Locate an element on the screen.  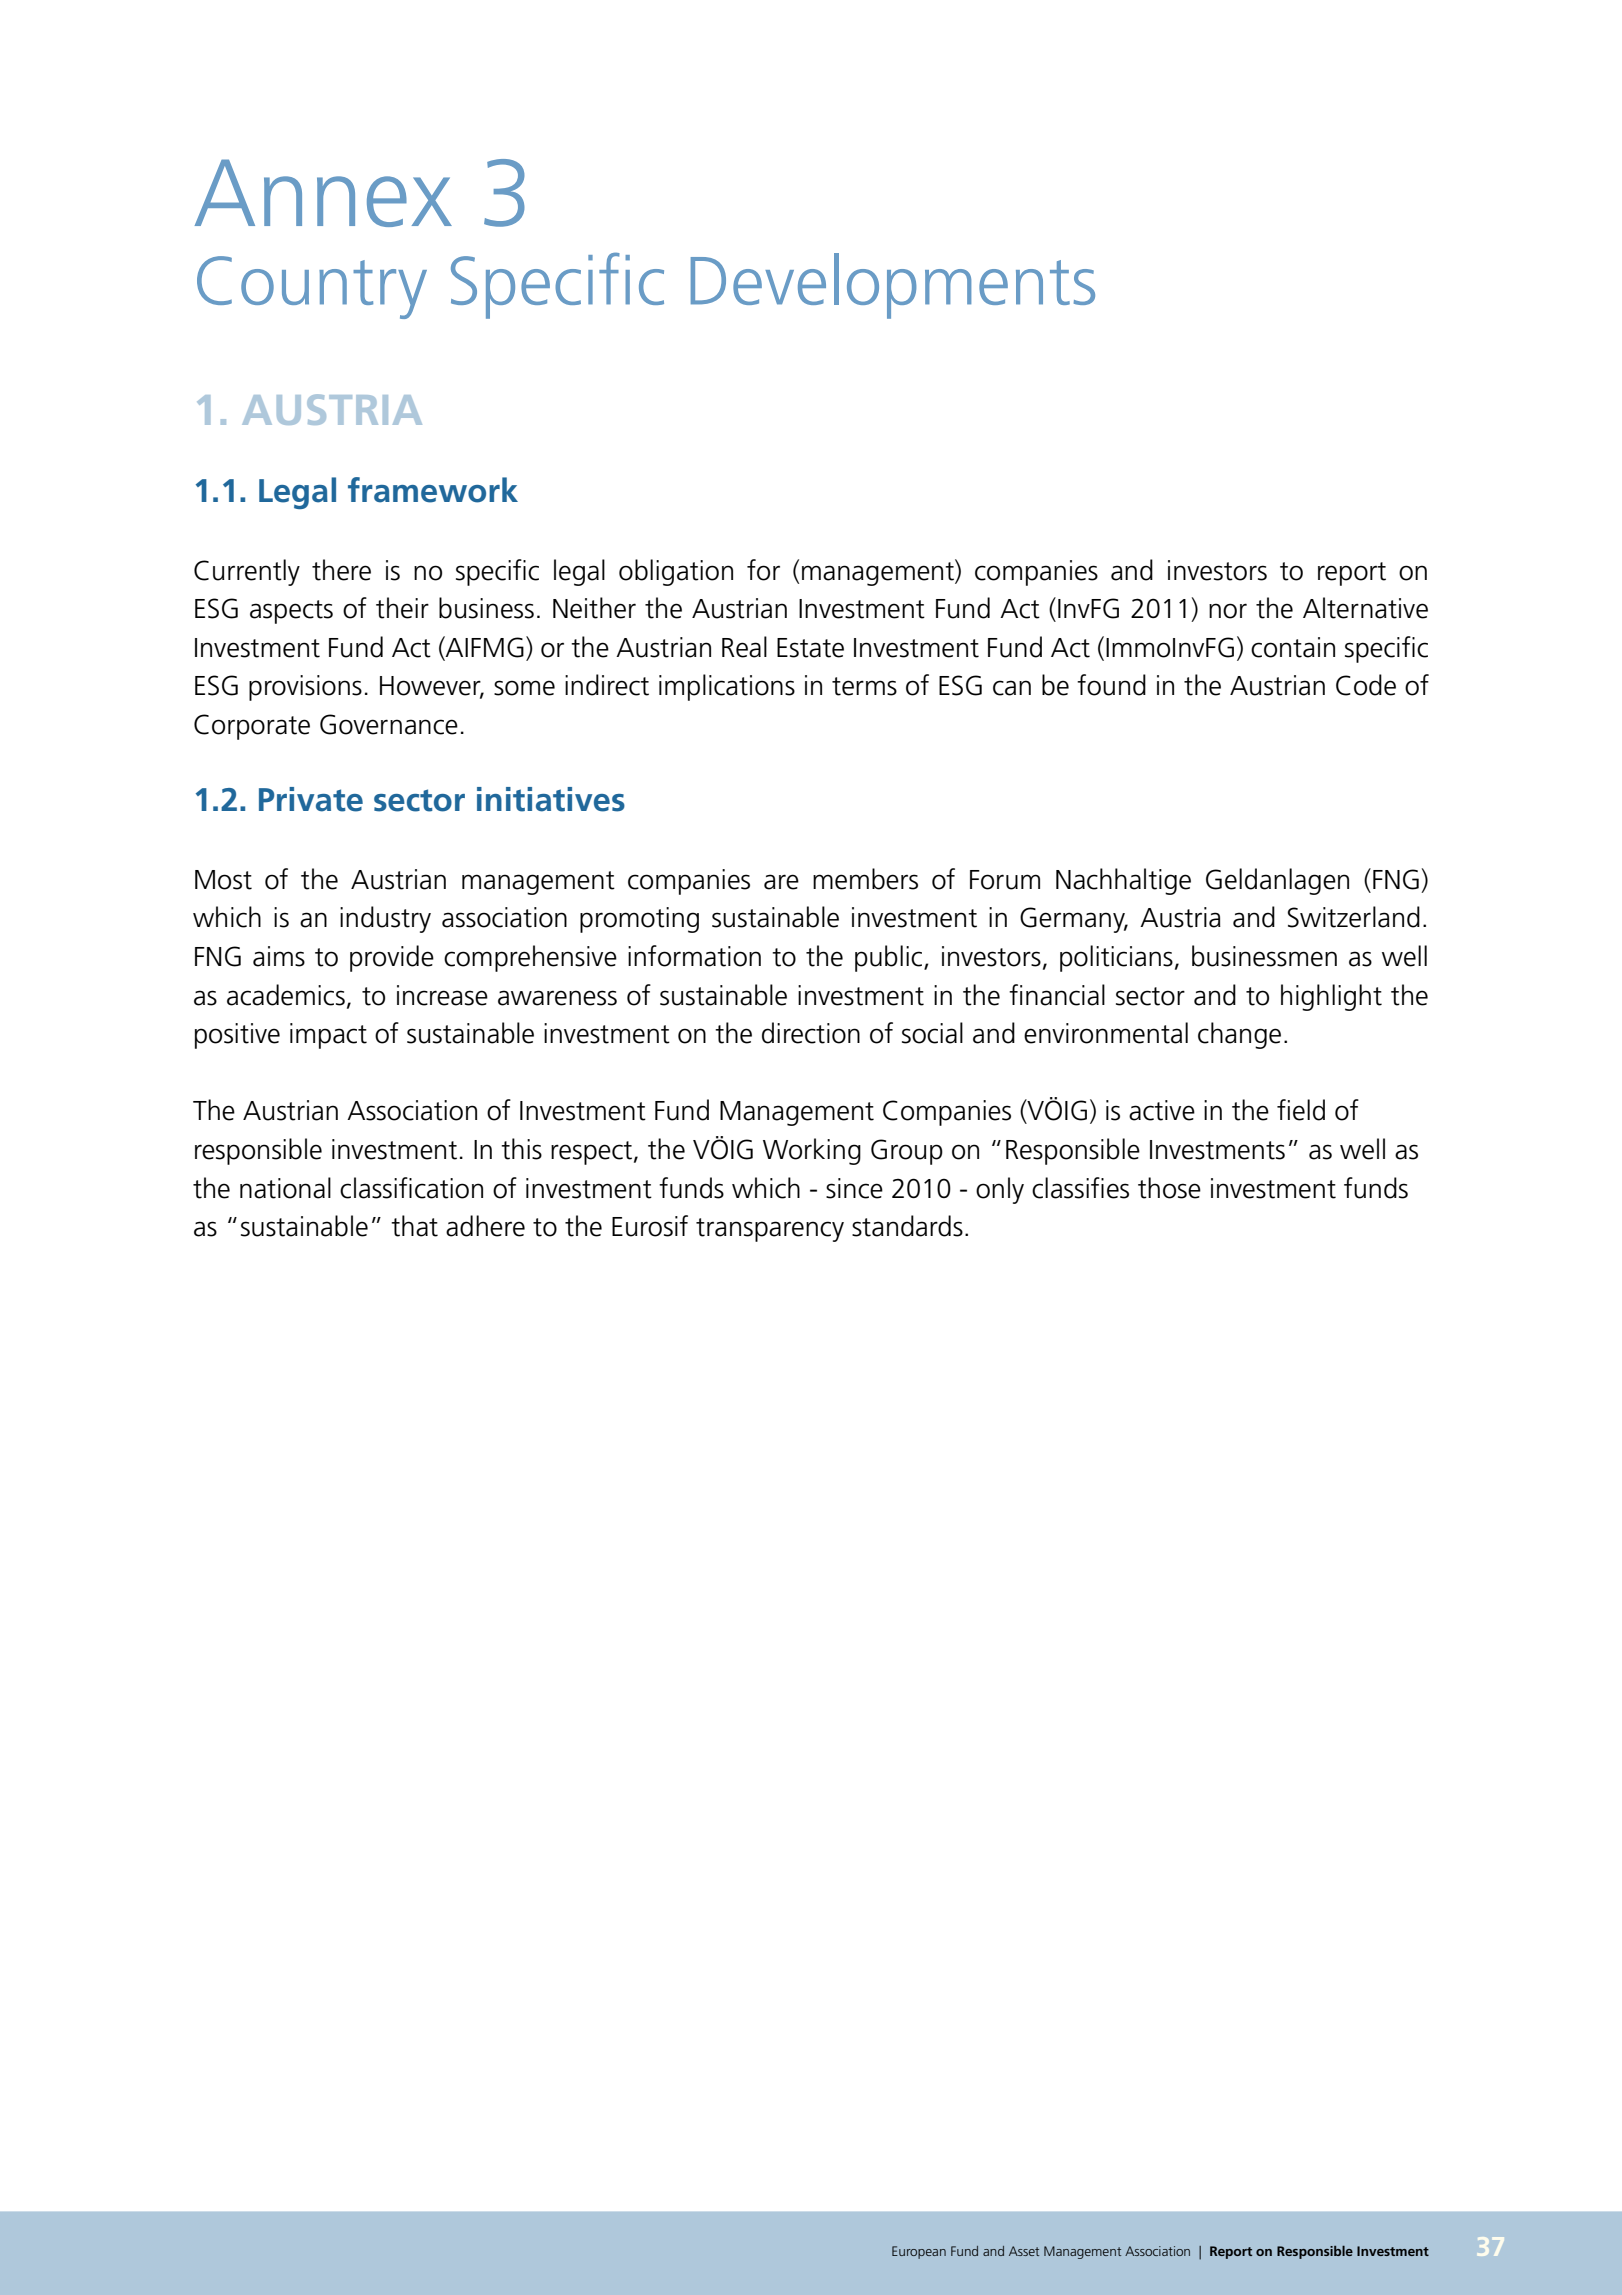
Developments is located at coordinates (893, 286).
